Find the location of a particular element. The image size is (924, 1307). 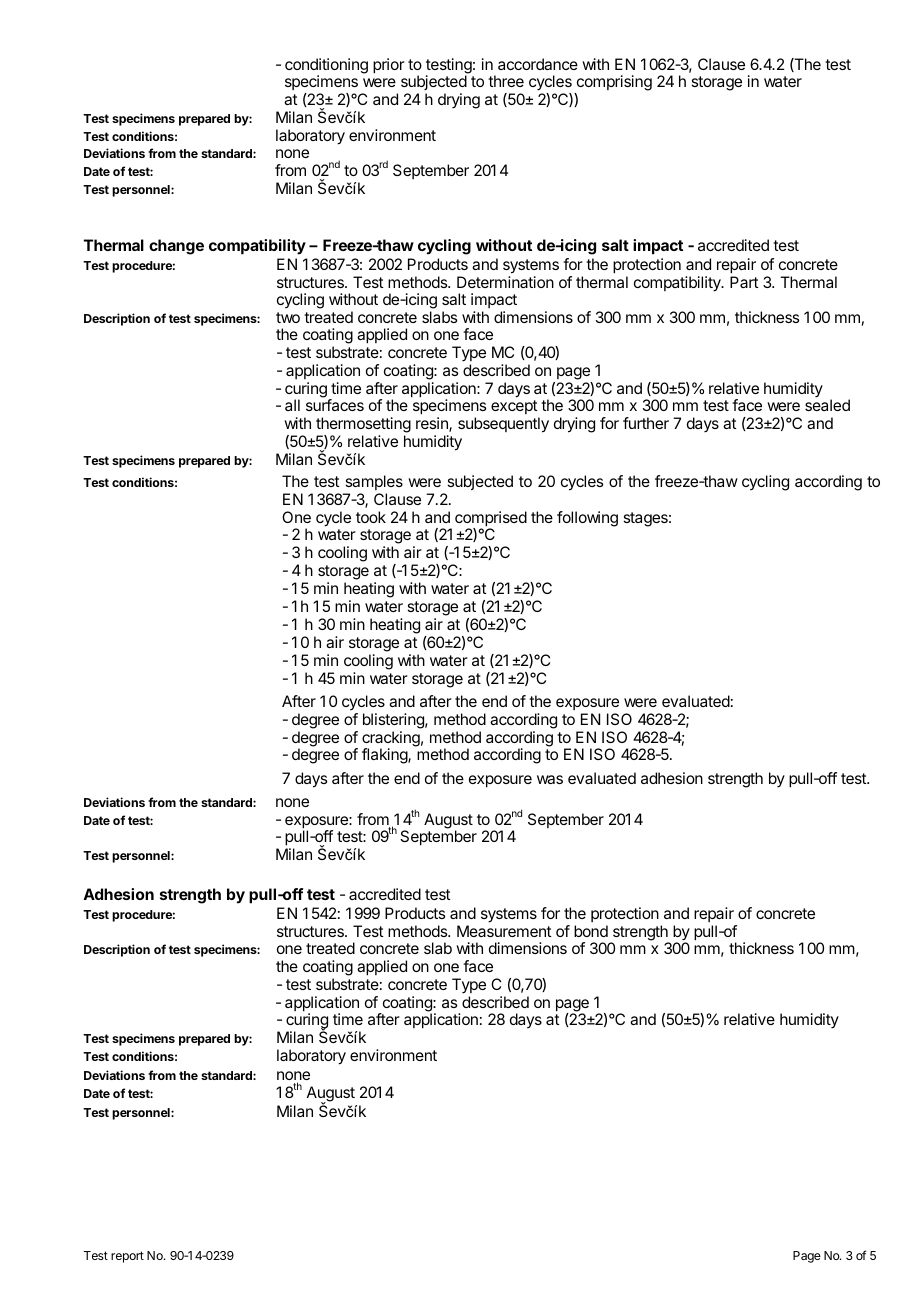

three is located at coordinates (506, 81).
